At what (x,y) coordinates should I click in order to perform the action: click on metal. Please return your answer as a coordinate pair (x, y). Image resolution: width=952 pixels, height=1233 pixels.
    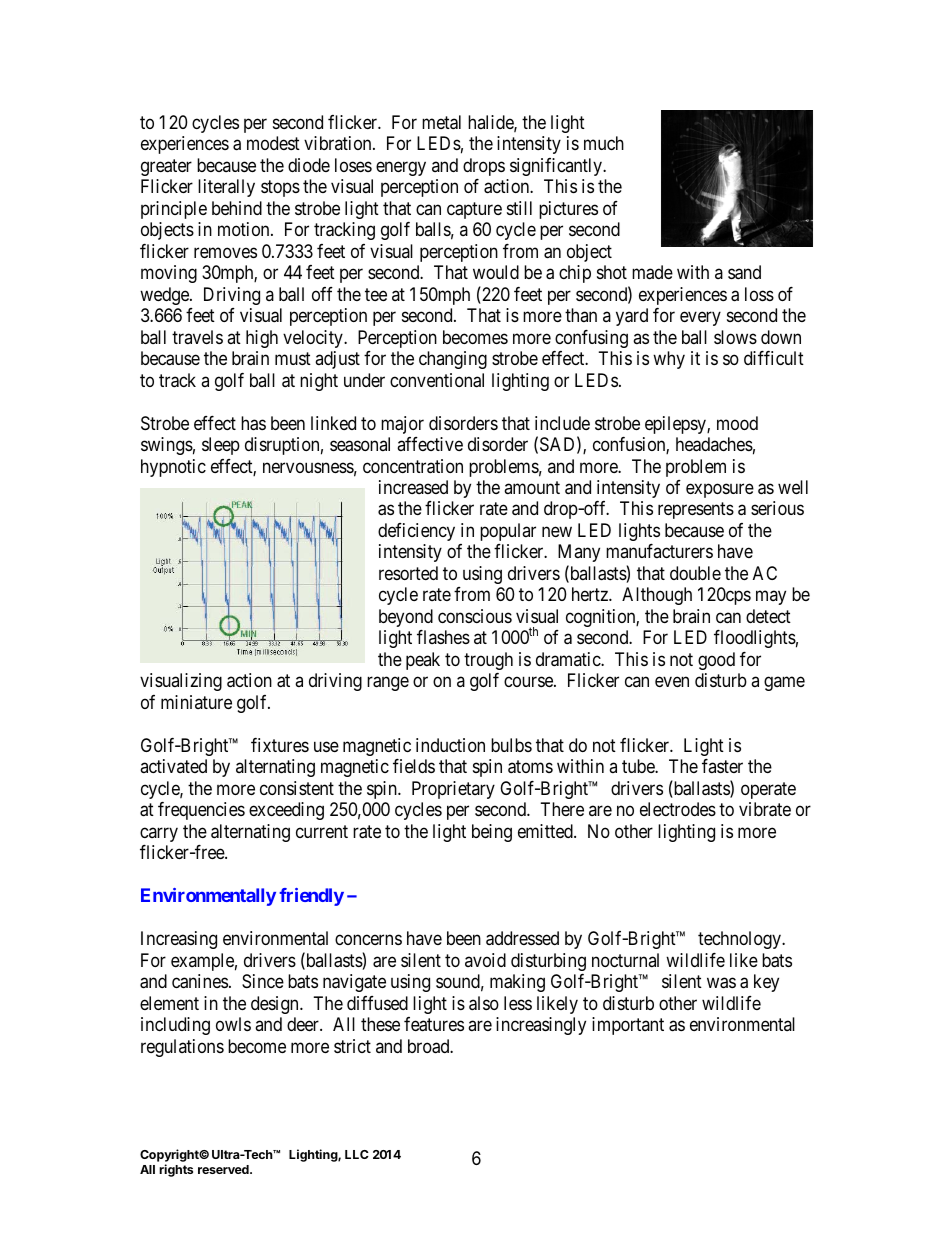
    Looking at the image, I should click on (441, 122).
